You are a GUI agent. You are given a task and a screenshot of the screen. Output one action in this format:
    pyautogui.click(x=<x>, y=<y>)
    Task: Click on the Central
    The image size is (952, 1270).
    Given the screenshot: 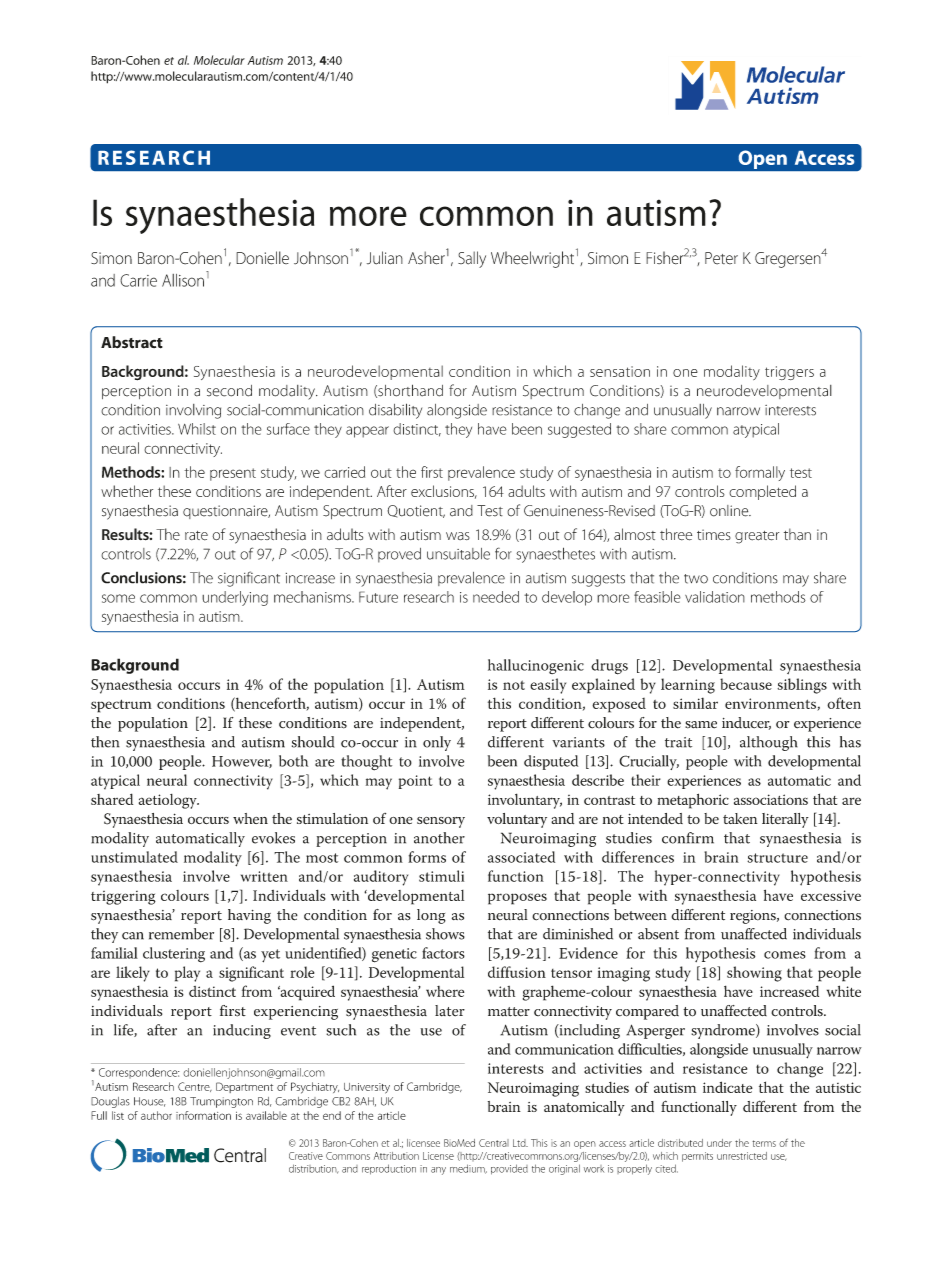 What is the action you would take?
    pyautogui.click(x=494, y=1143)
